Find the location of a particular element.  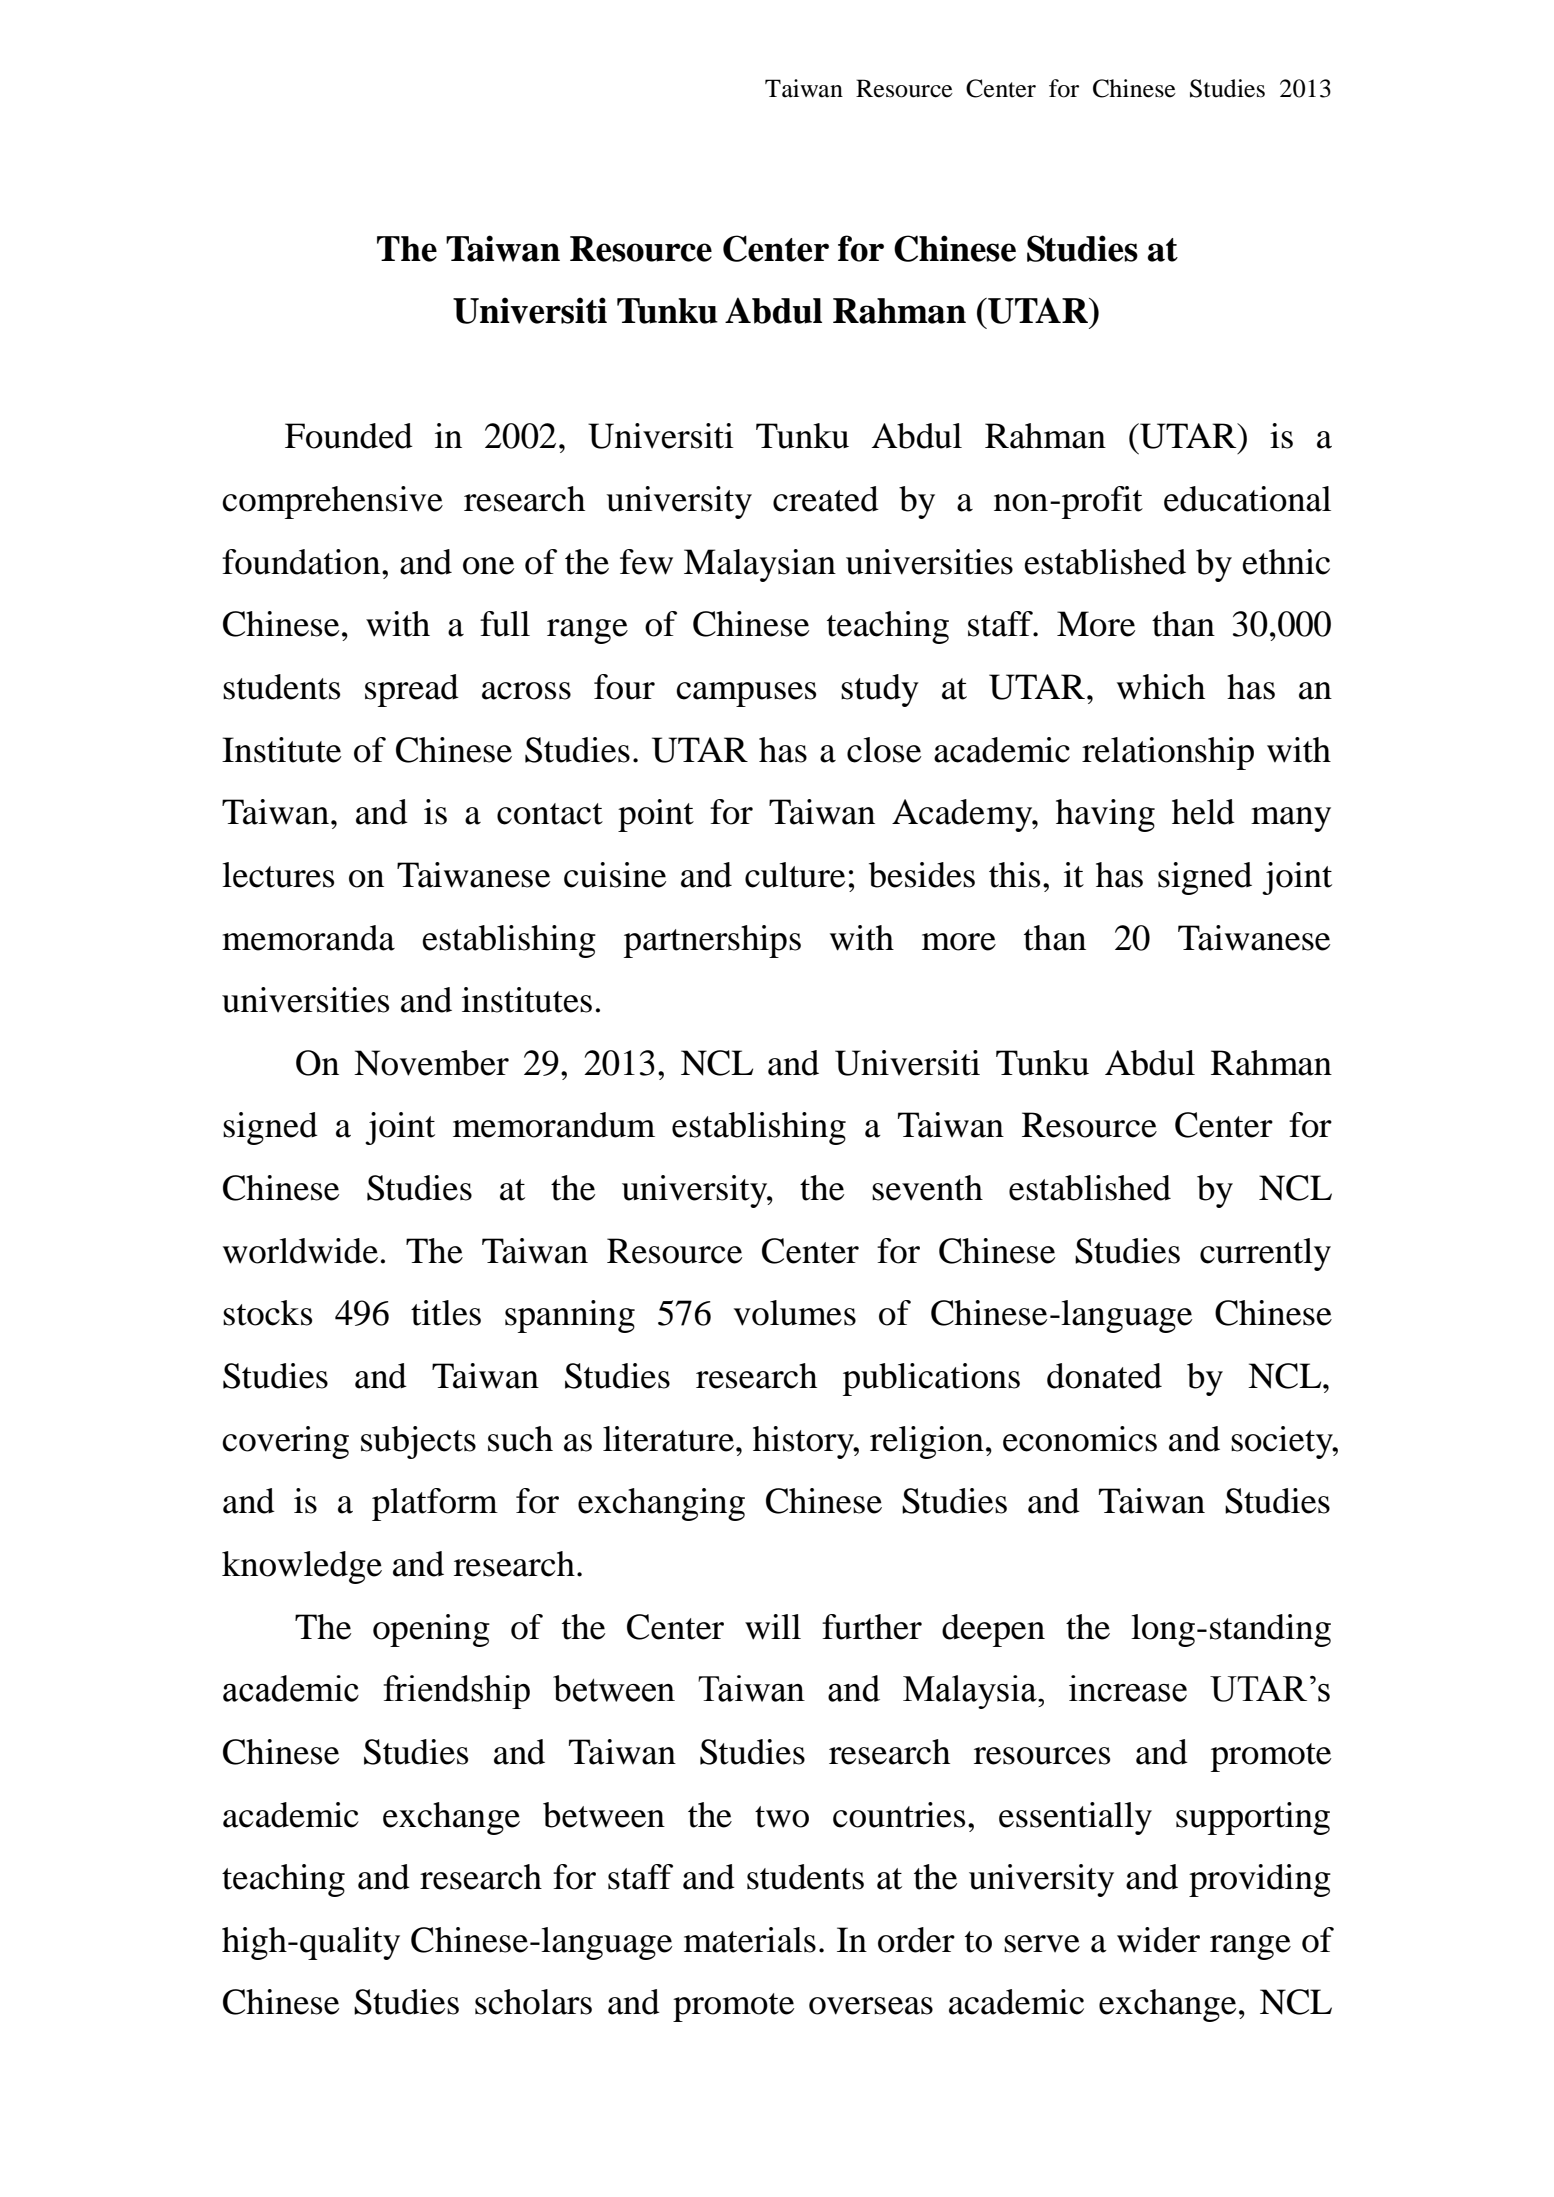

lectures is located at coordinates (278, 875).
